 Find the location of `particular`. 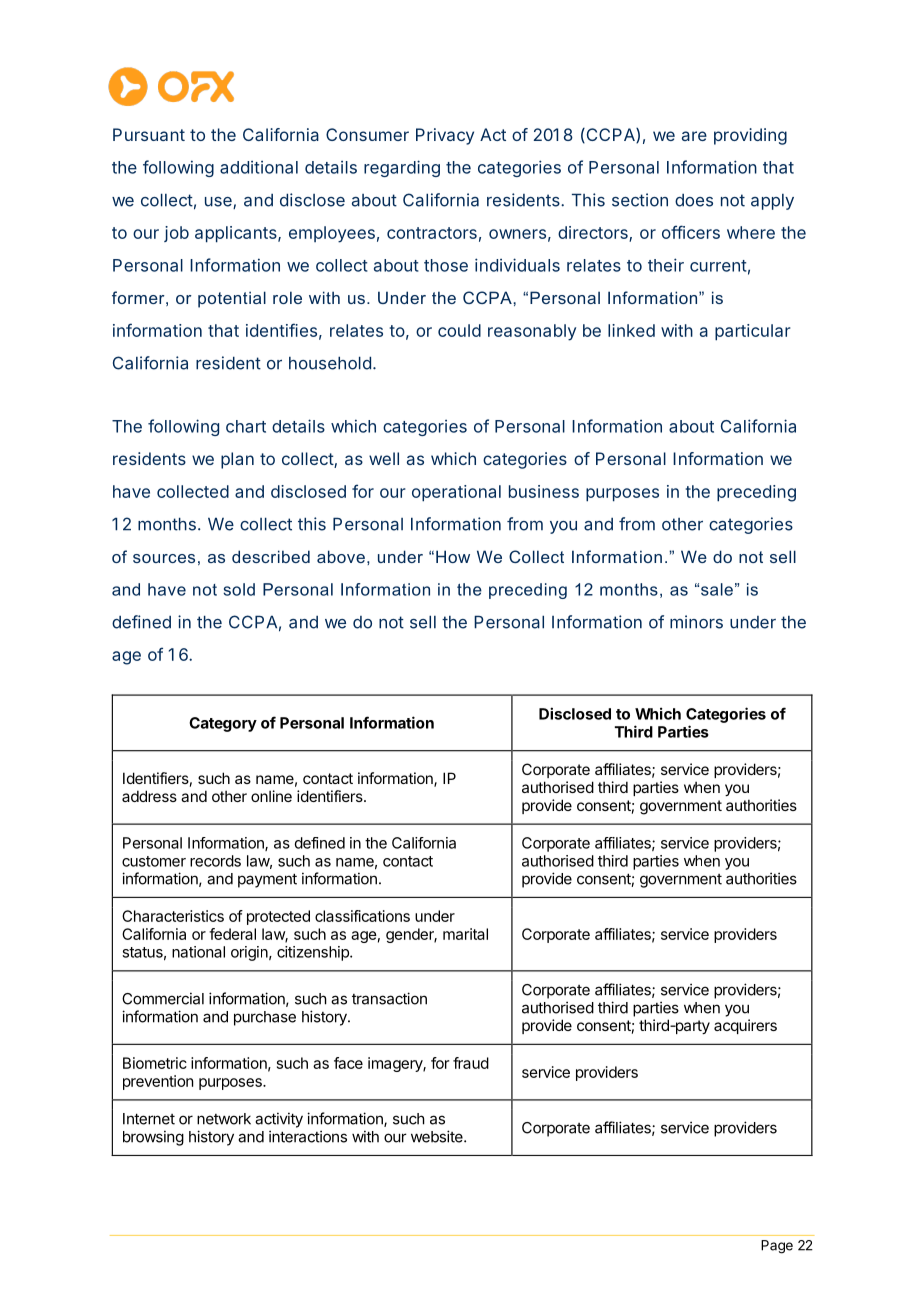

particular is located at coordinates (753, 332).
